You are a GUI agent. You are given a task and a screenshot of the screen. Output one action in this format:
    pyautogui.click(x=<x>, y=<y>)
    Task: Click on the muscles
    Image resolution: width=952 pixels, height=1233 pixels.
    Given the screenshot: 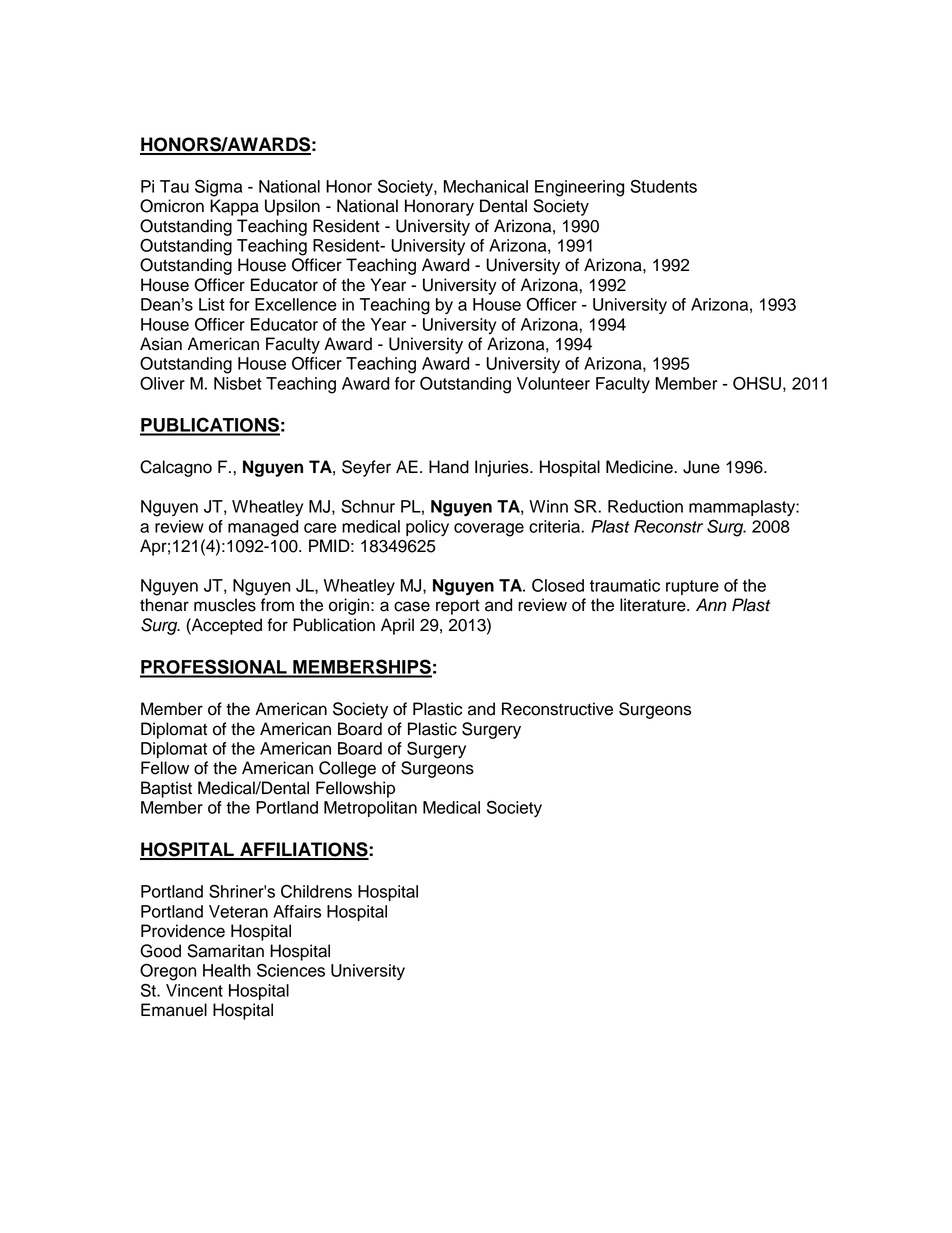 What is the action you would take?
    pyautogui.click(x=225, y=605)
